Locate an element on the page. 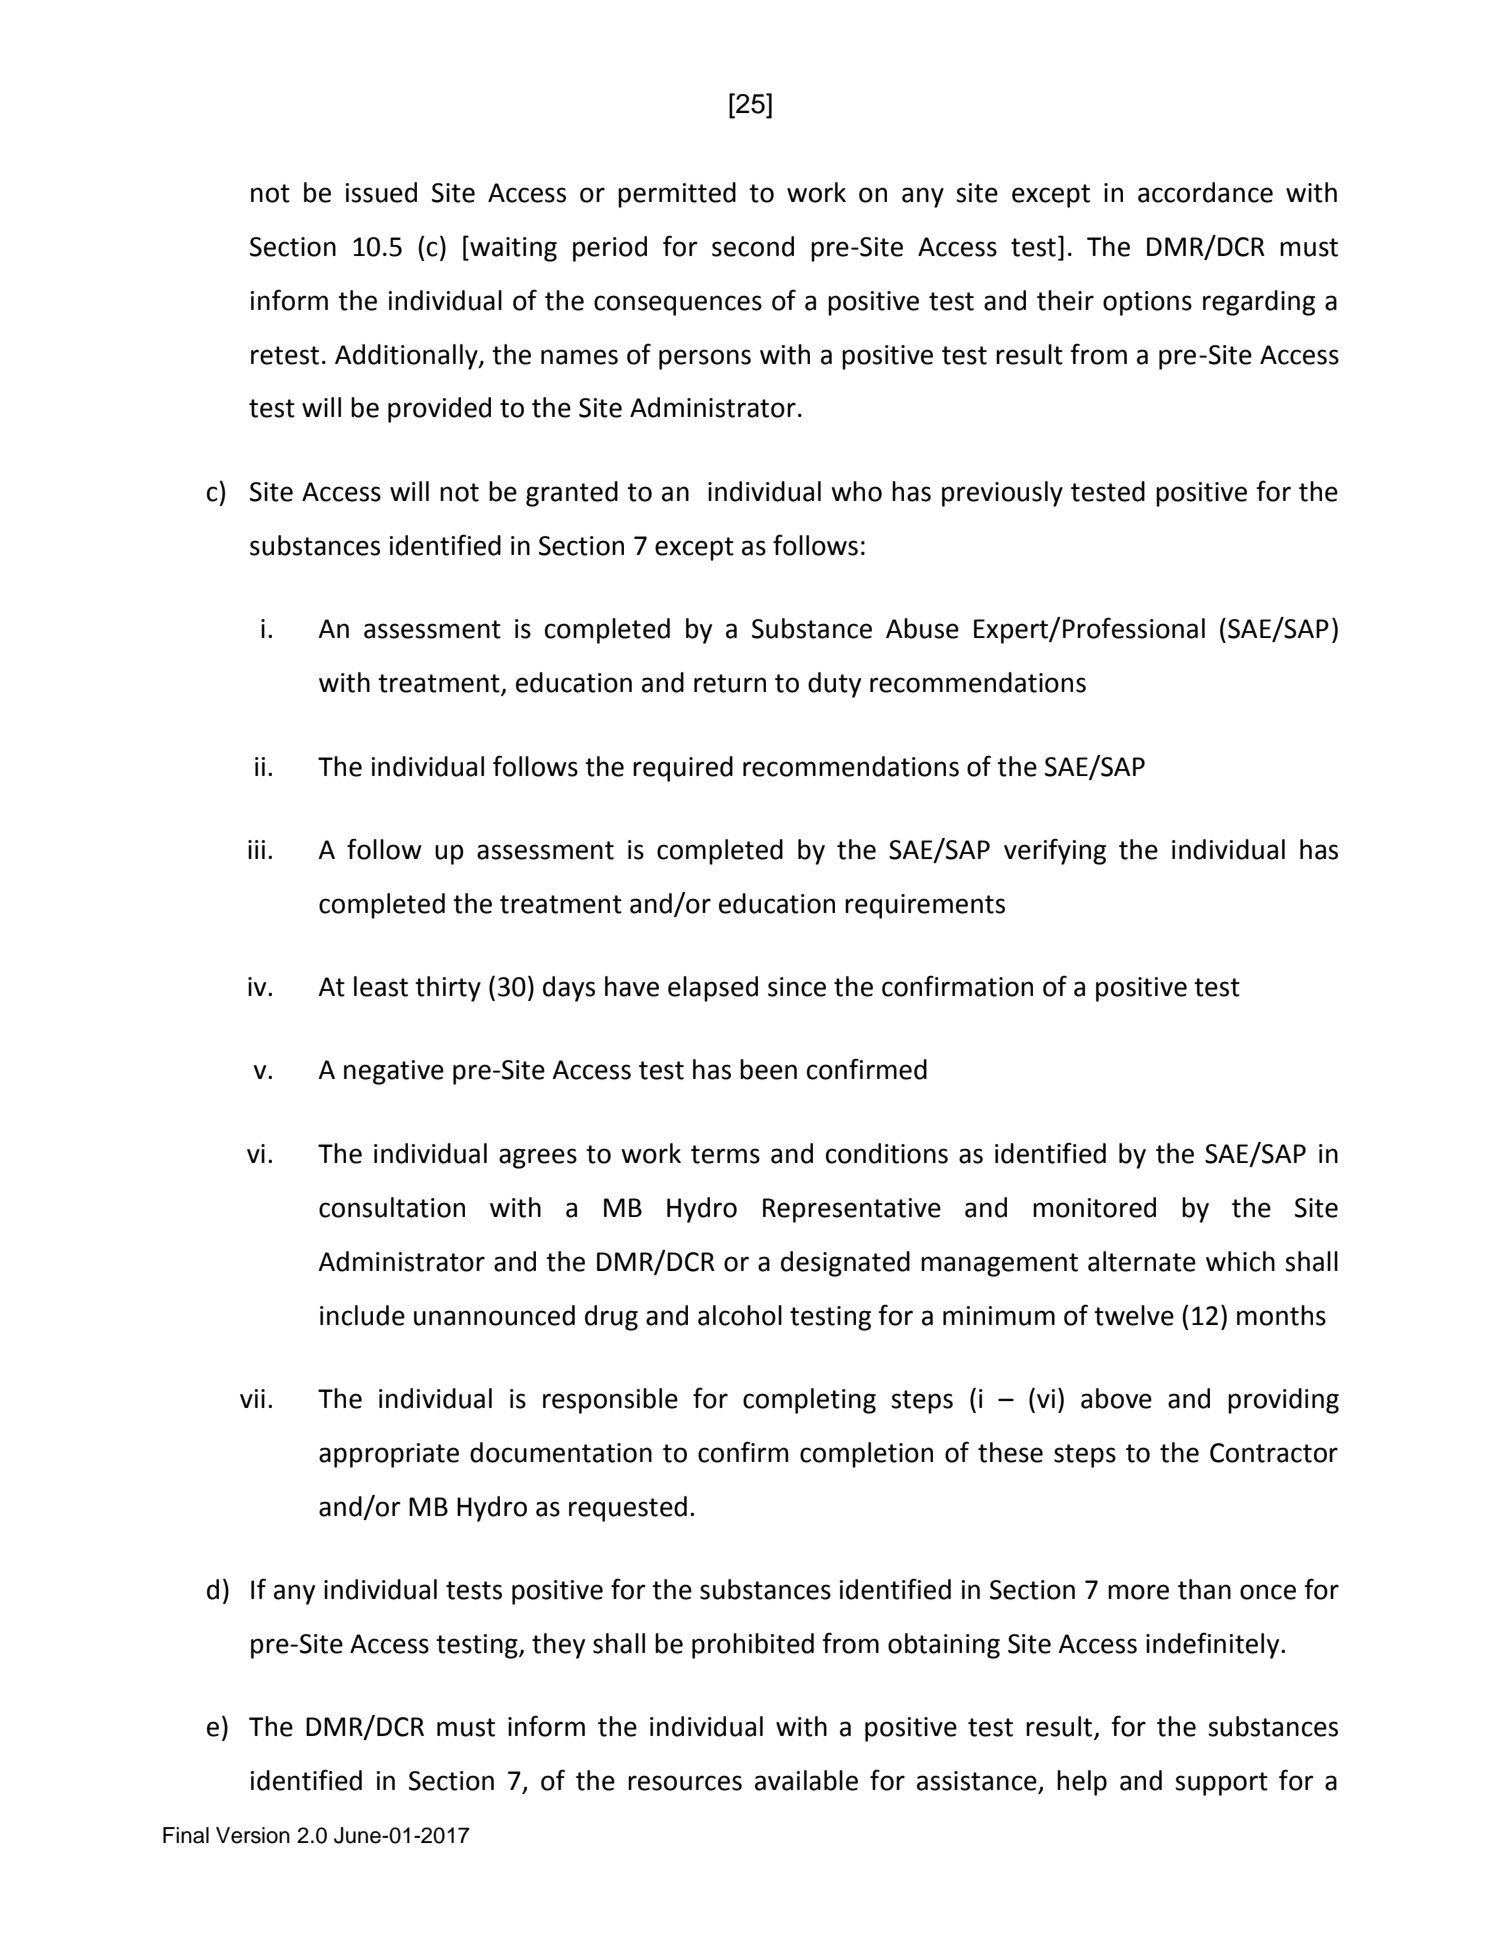 This page has height=1943, width=1501. options is located at coordinates (1147, 303).
